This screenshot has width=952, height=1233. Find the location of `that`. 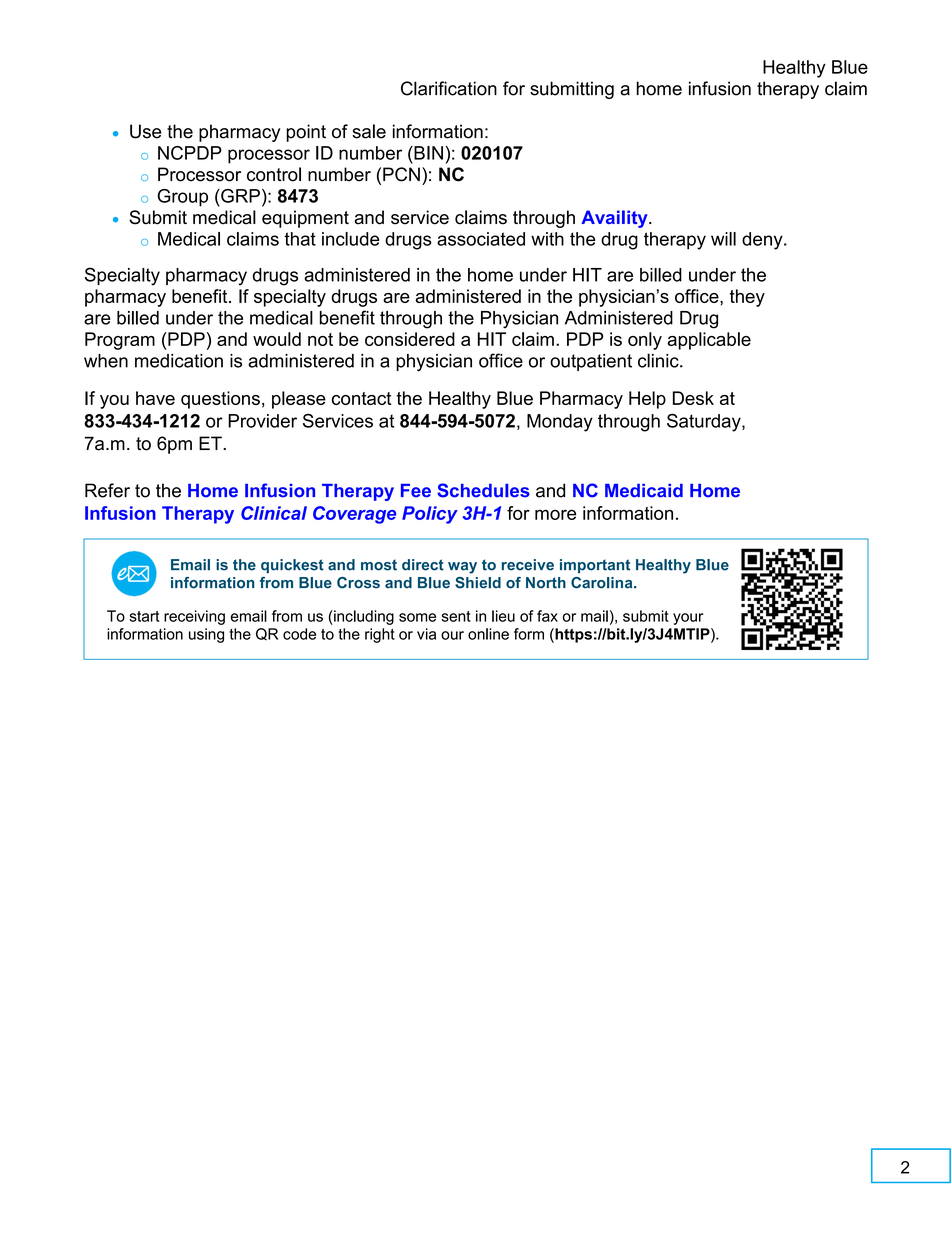

that is located at coordinates (300, 239).
